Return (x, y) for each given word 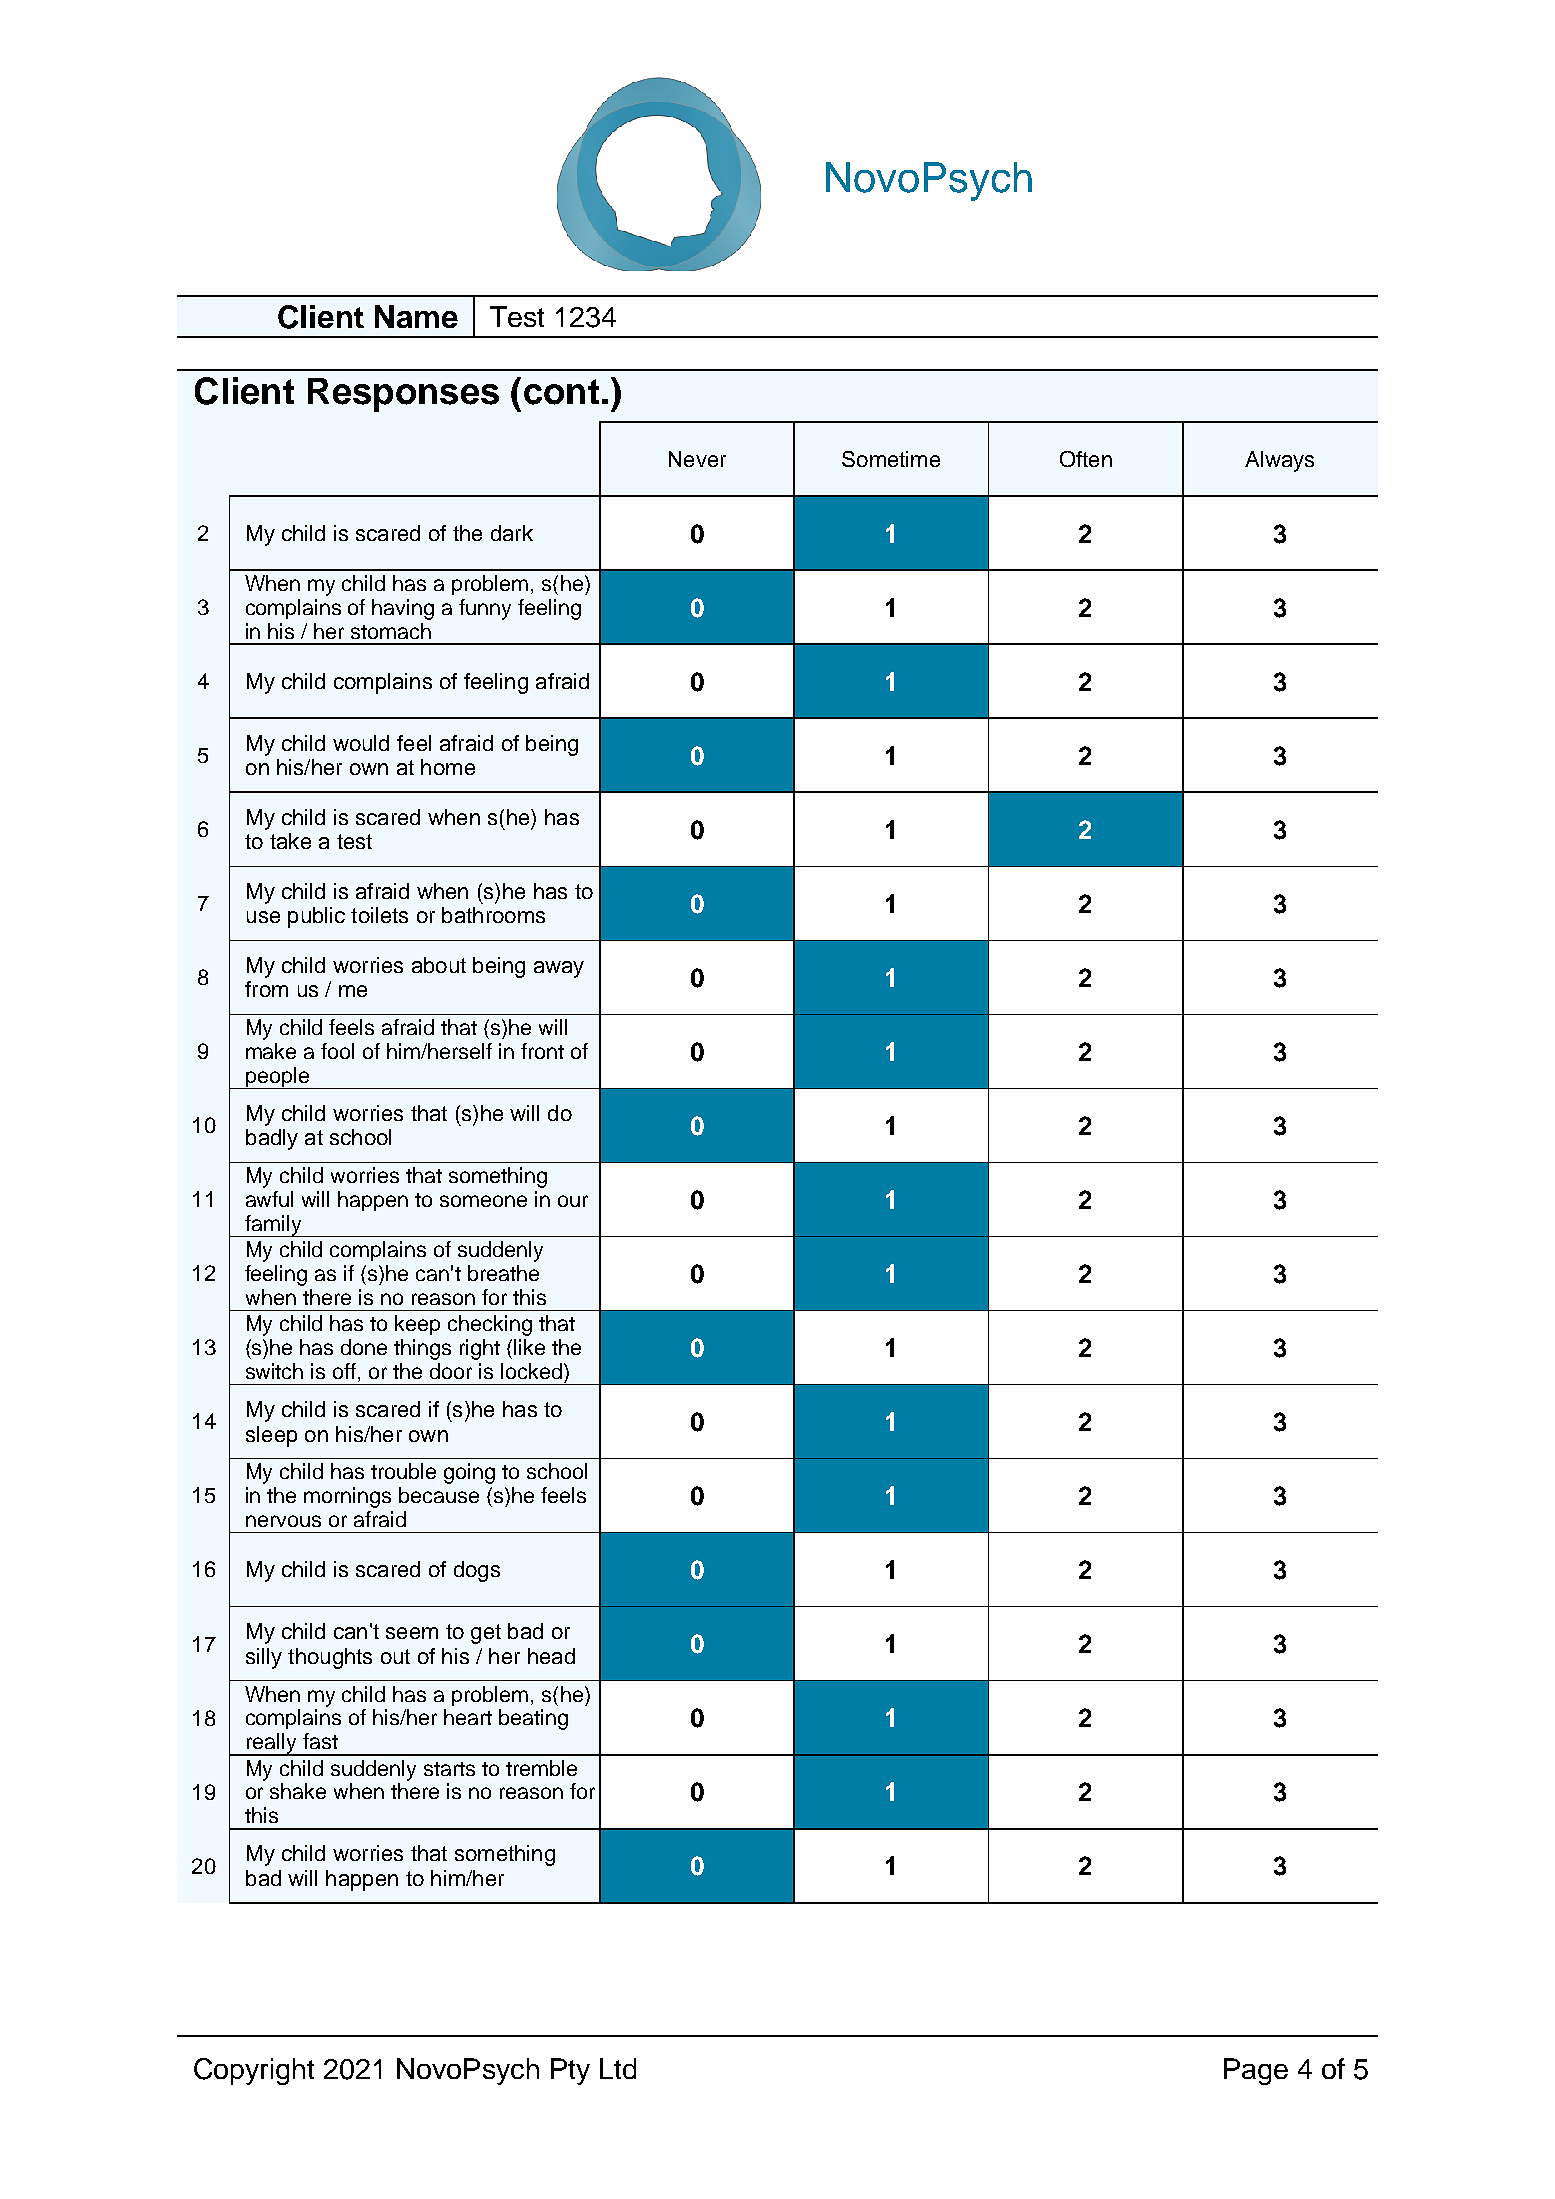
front (542, 1051)
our (573, 1201)
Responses (403, 395)
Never (697, 459)
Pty (570, 2071)
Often (1086, 459)
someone (483, 1201)
